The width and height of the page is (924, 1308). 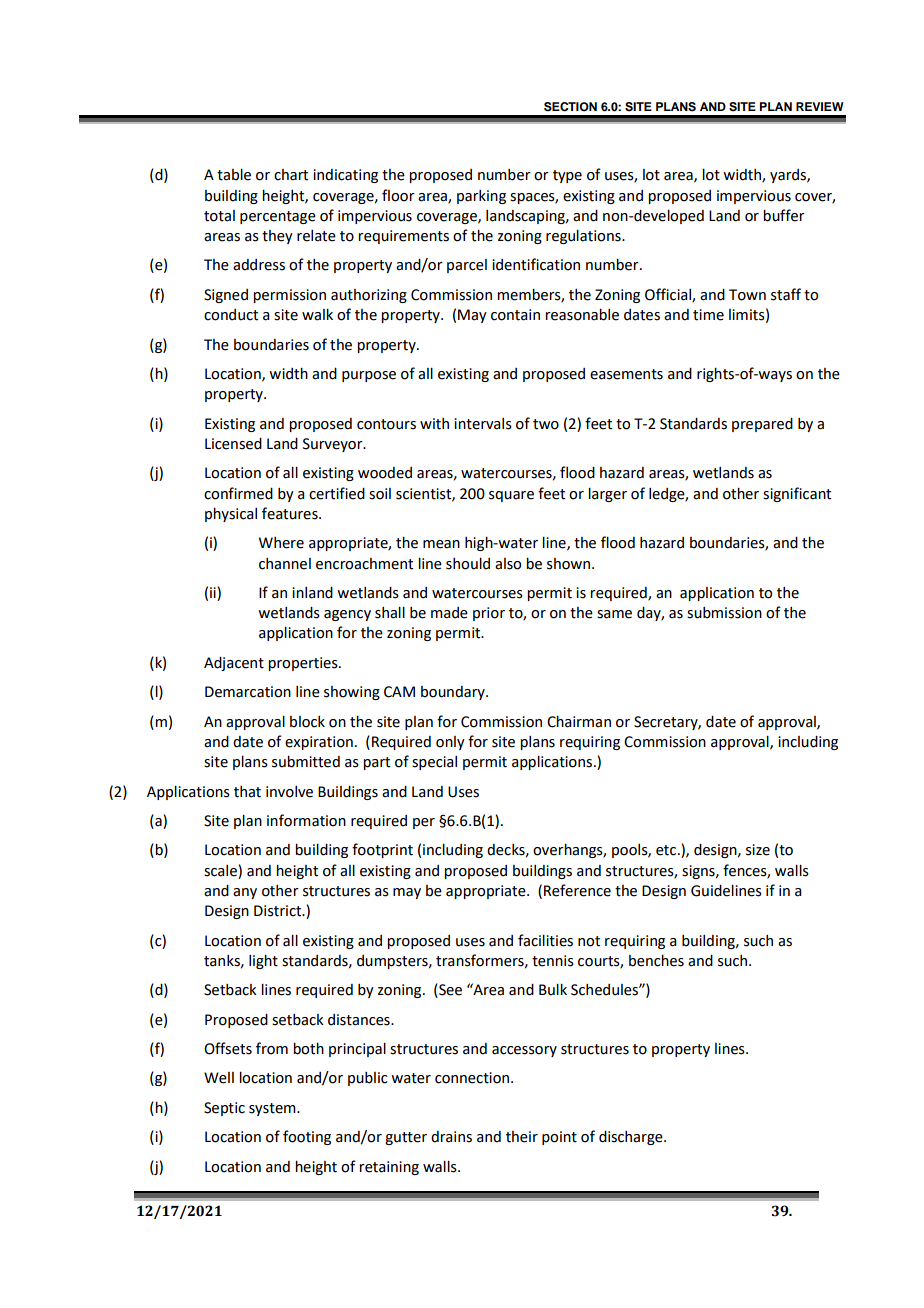 What do you see at coordinates (570, 107) in the page?
I see `SECTION` at bounding box center [570, 107].
